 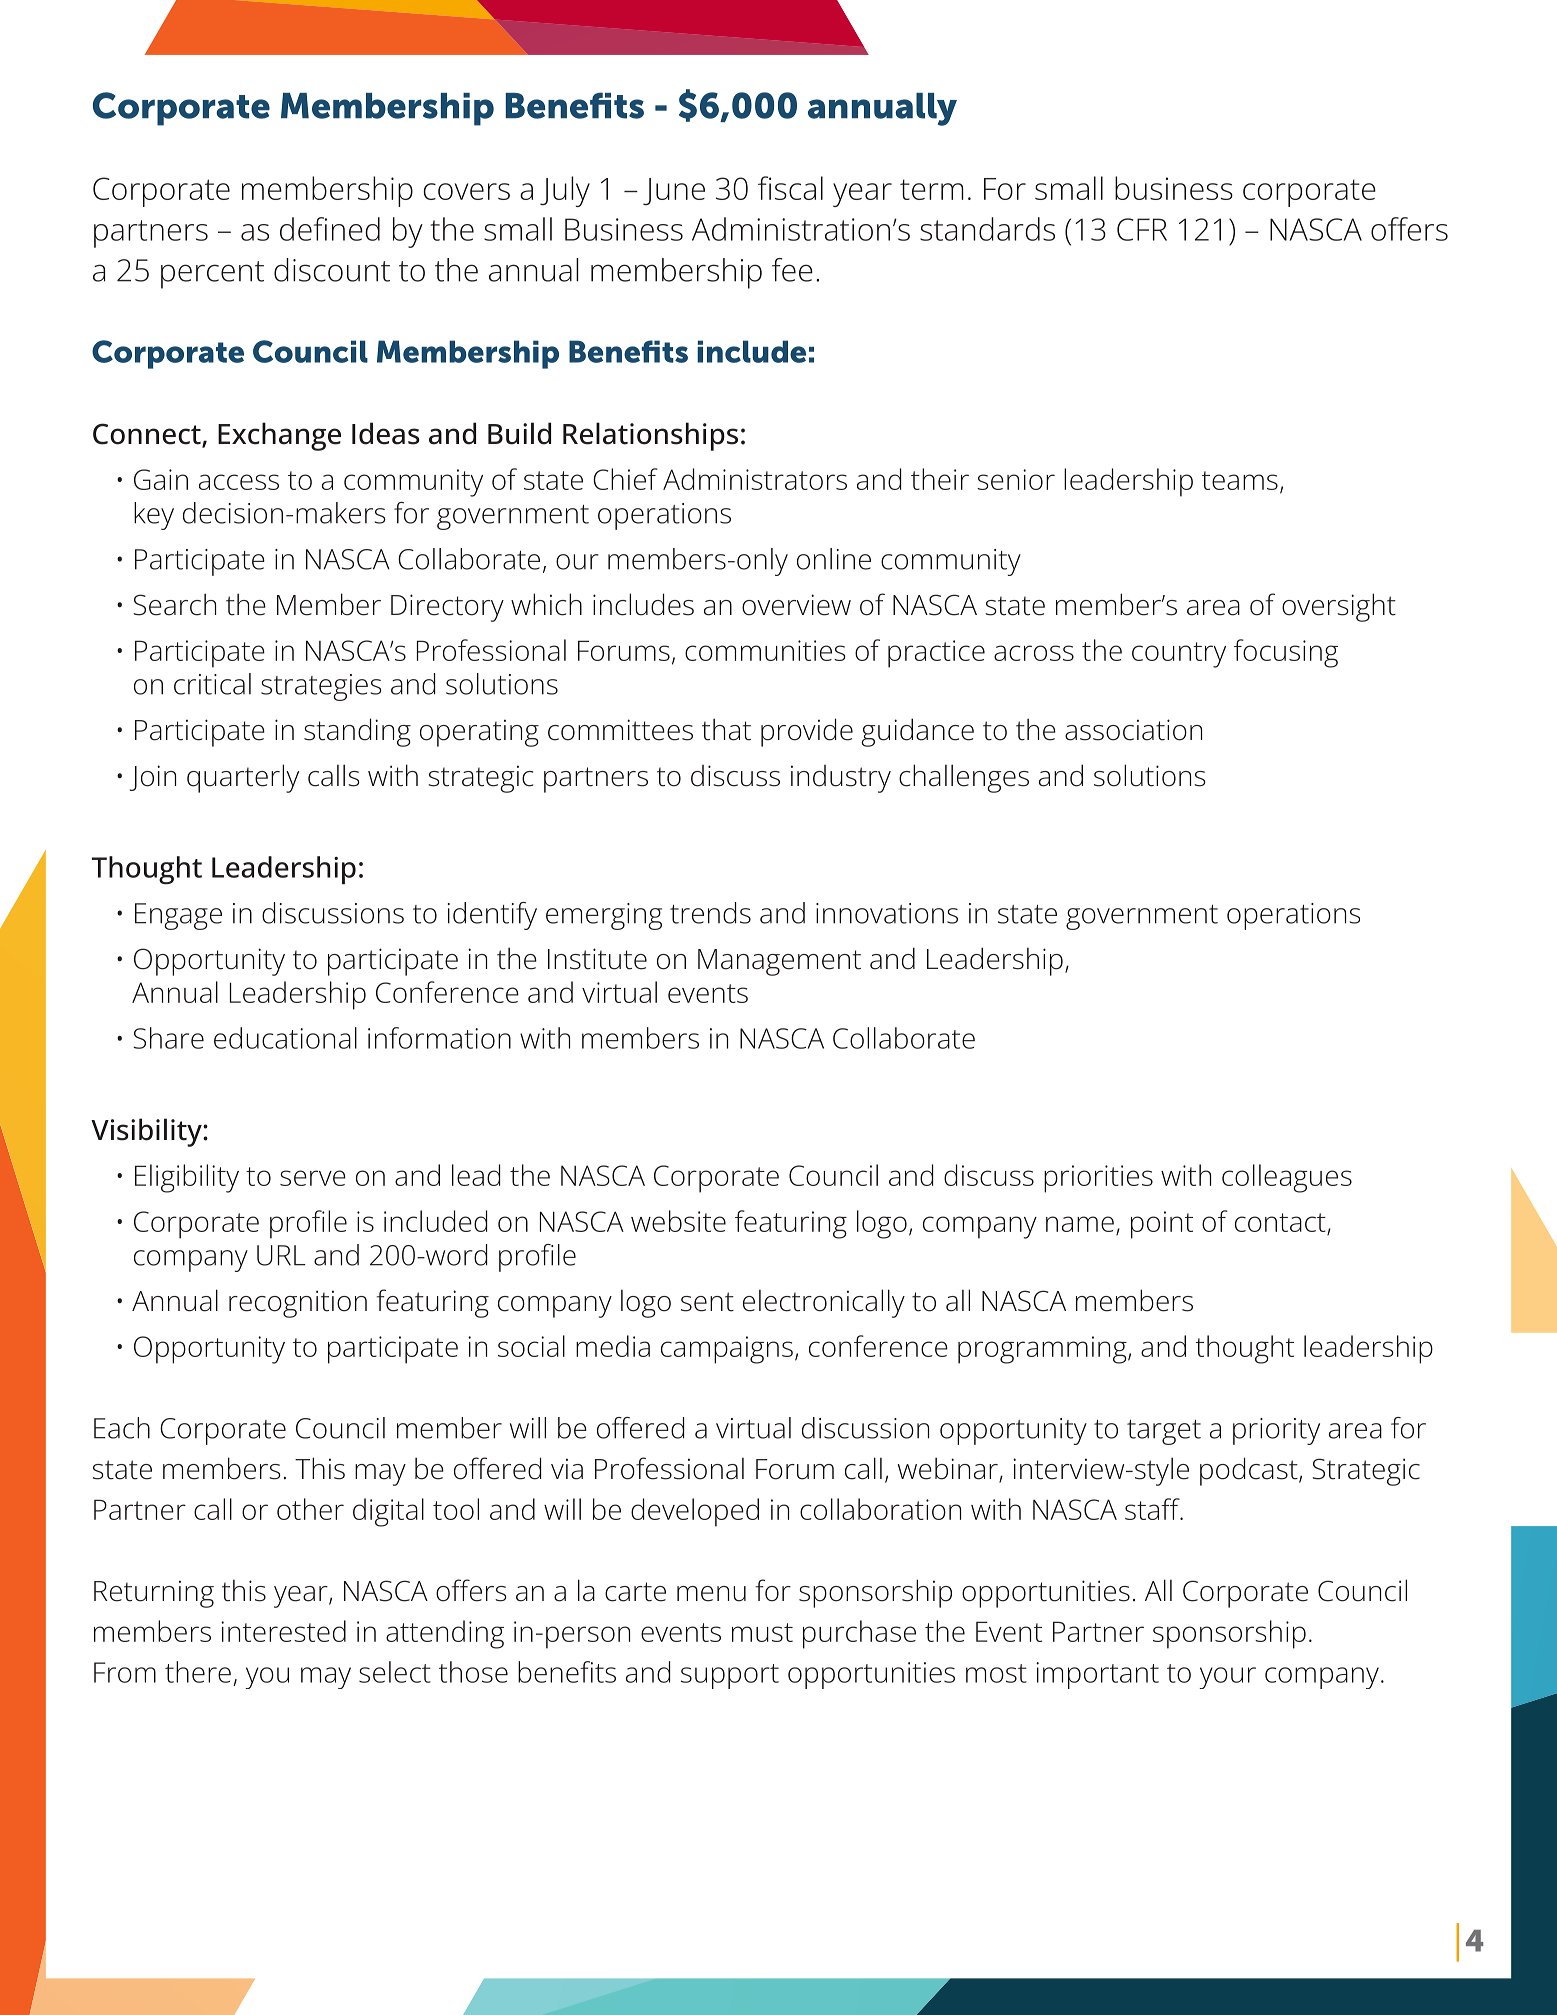 I want to click on trends, so click(x=710, y=913).
